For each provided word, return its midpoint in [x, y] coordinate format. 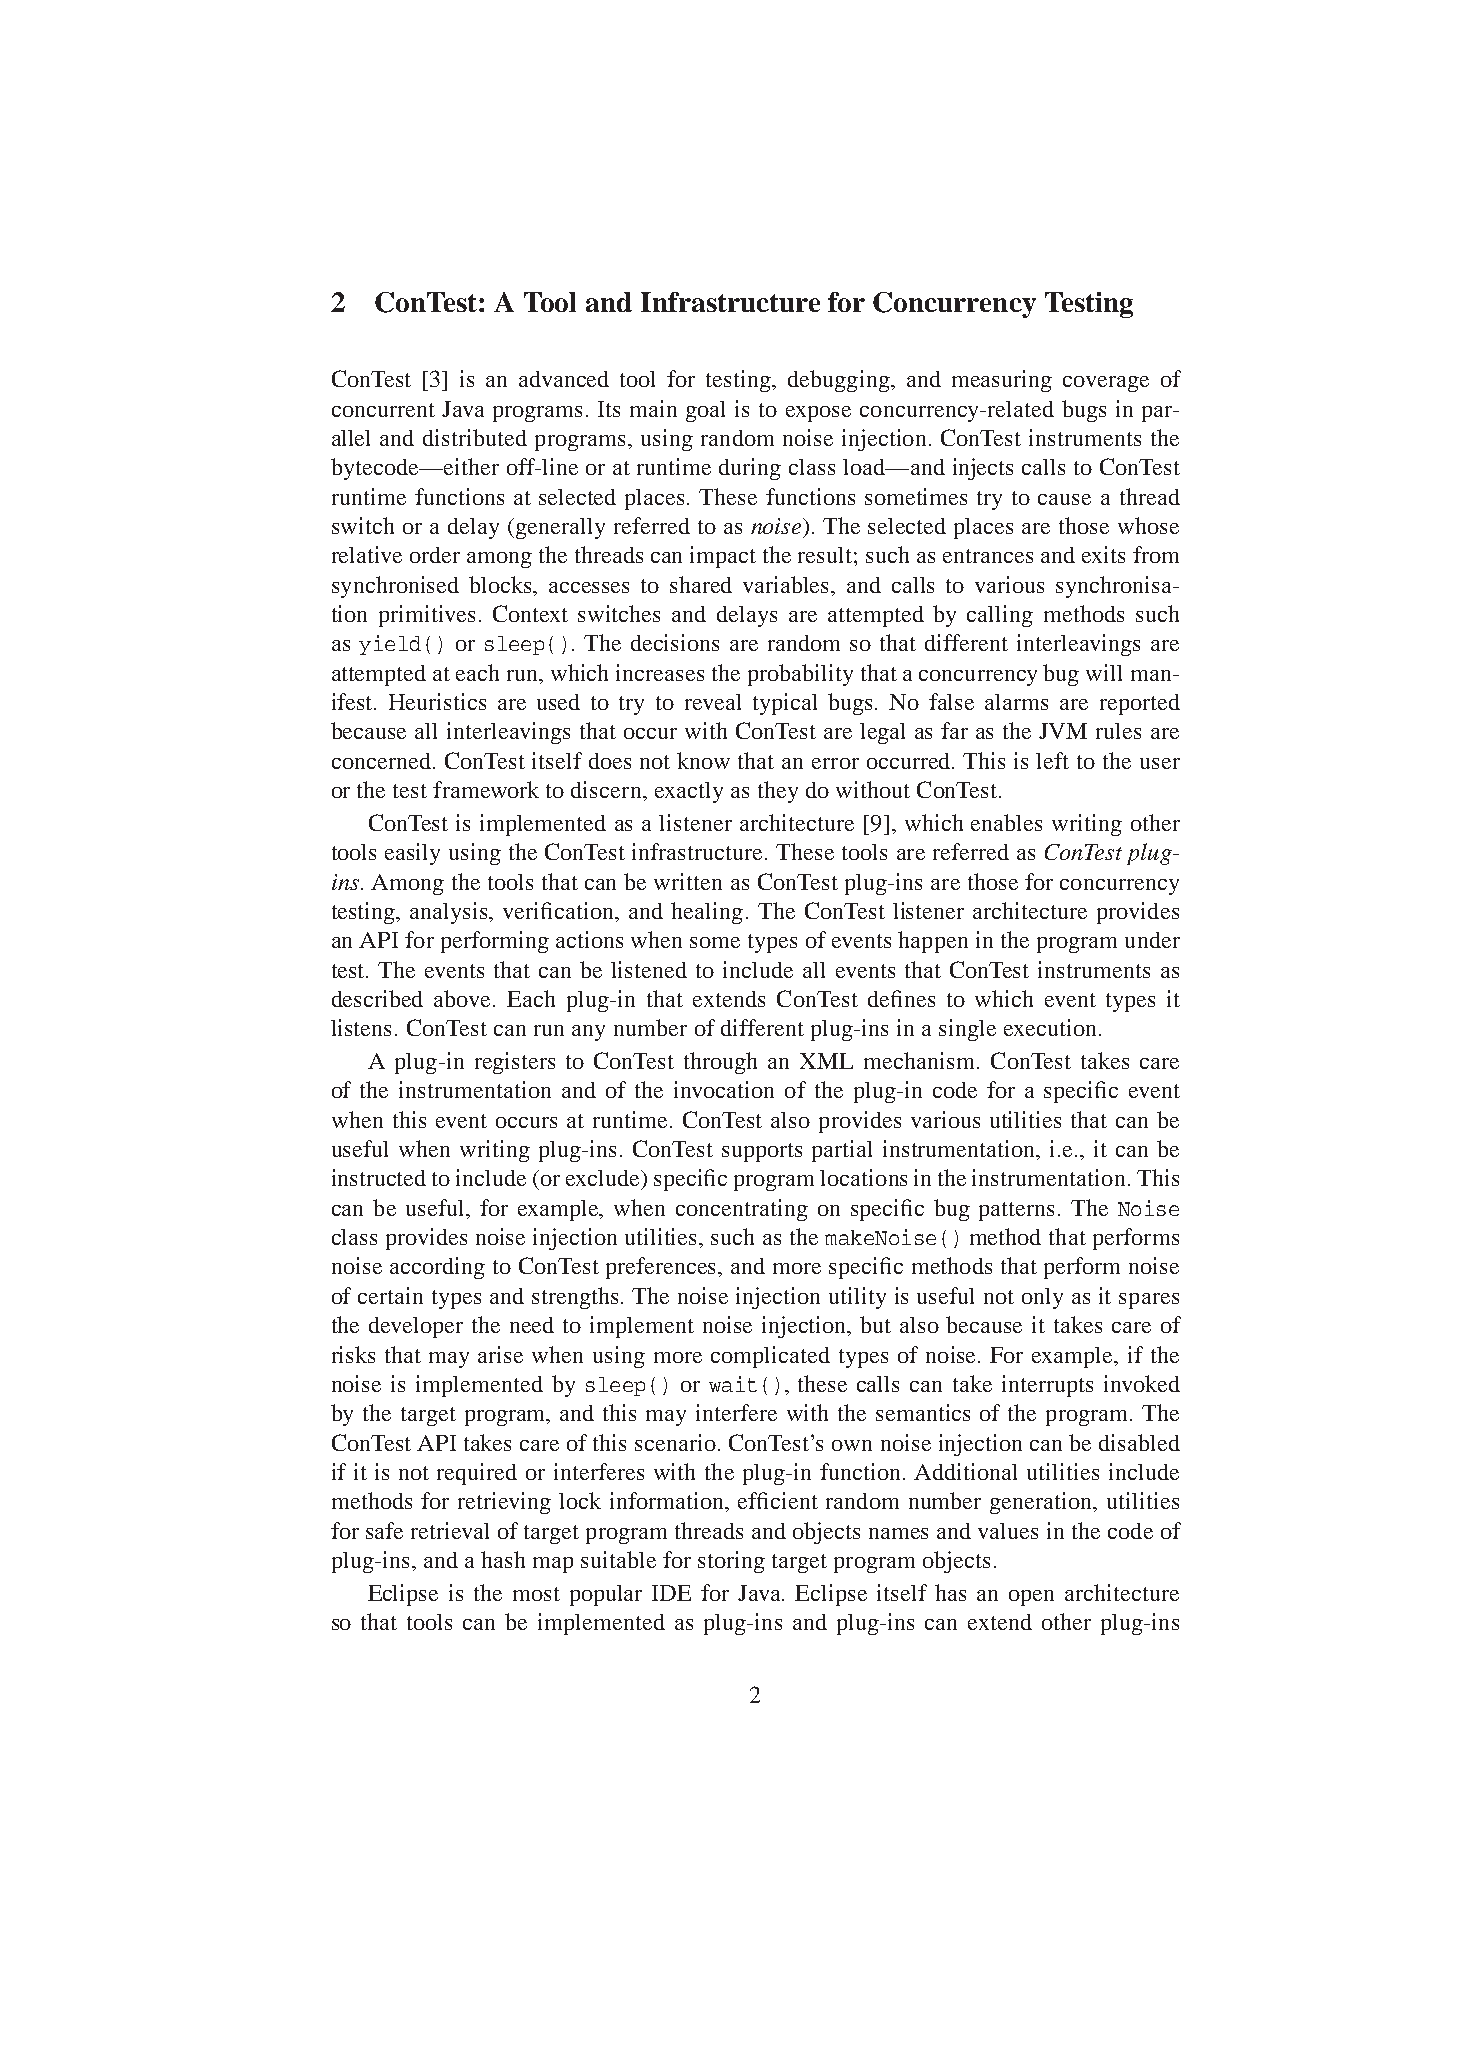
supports [762, 1152]
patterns [1016, 1211]
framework [486, 789]
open [1031, 1598]
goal [705, 411]
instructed [379, 1177]
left [1052, 760]
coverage [1106, 384]
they [778, 792]
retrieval [450, 1530]
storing [731, 1562]
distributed [475, 437]
